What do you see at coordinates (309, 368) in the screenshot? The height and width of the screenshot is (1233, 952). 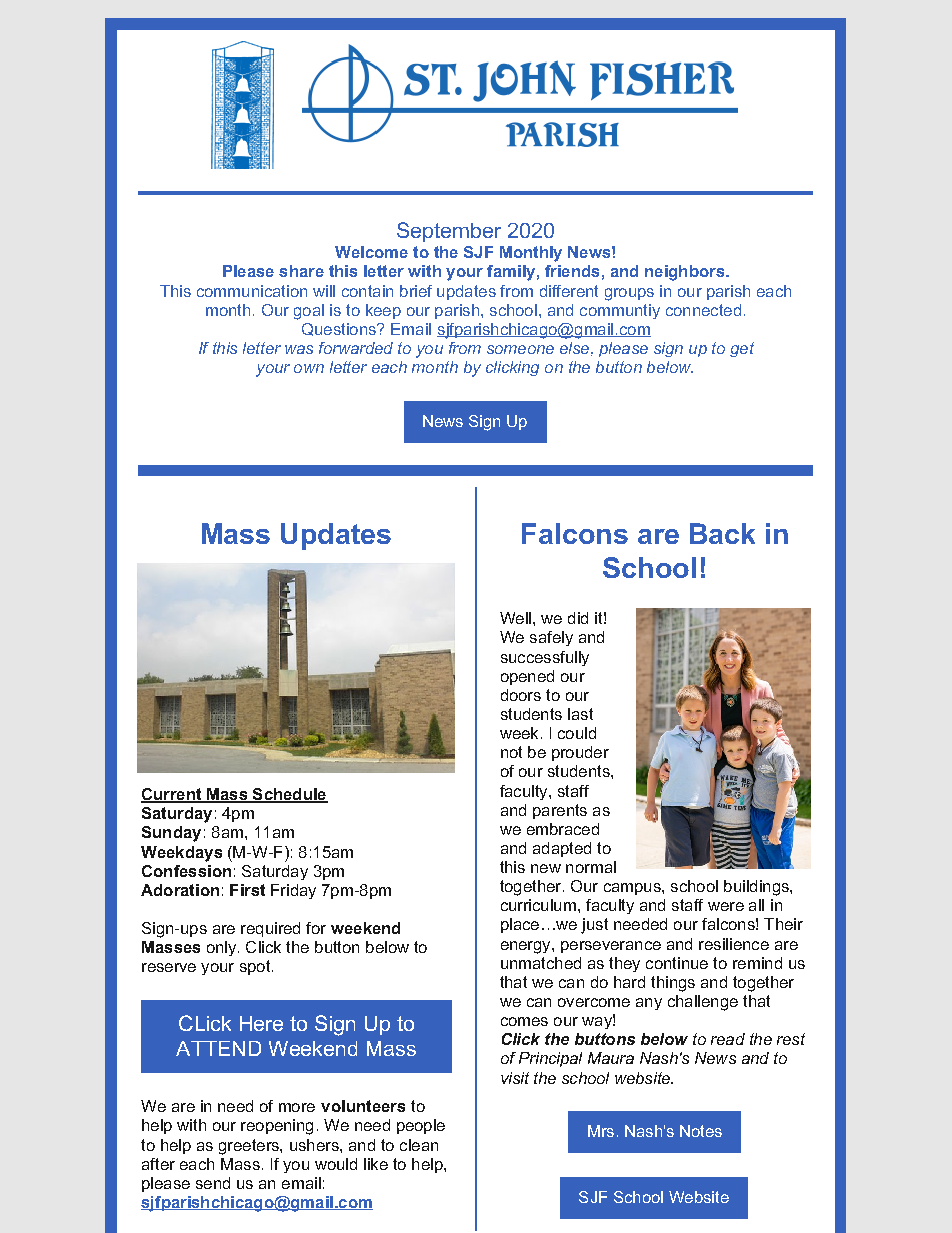 I see `own` at bounding box center [309, 368].
